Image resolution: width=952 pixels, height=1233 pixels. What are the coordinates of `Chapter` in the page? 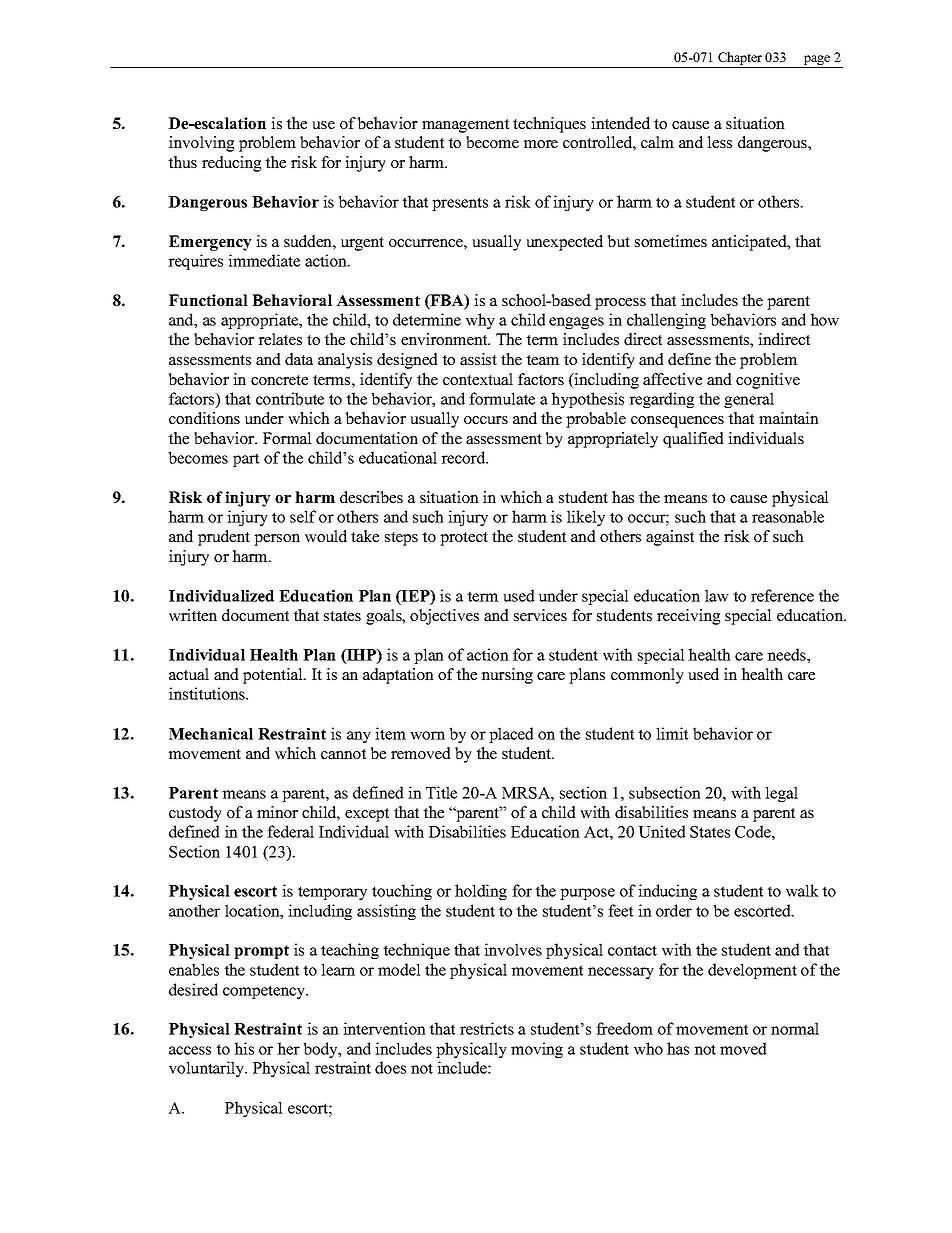 It's located at (740, 60).
